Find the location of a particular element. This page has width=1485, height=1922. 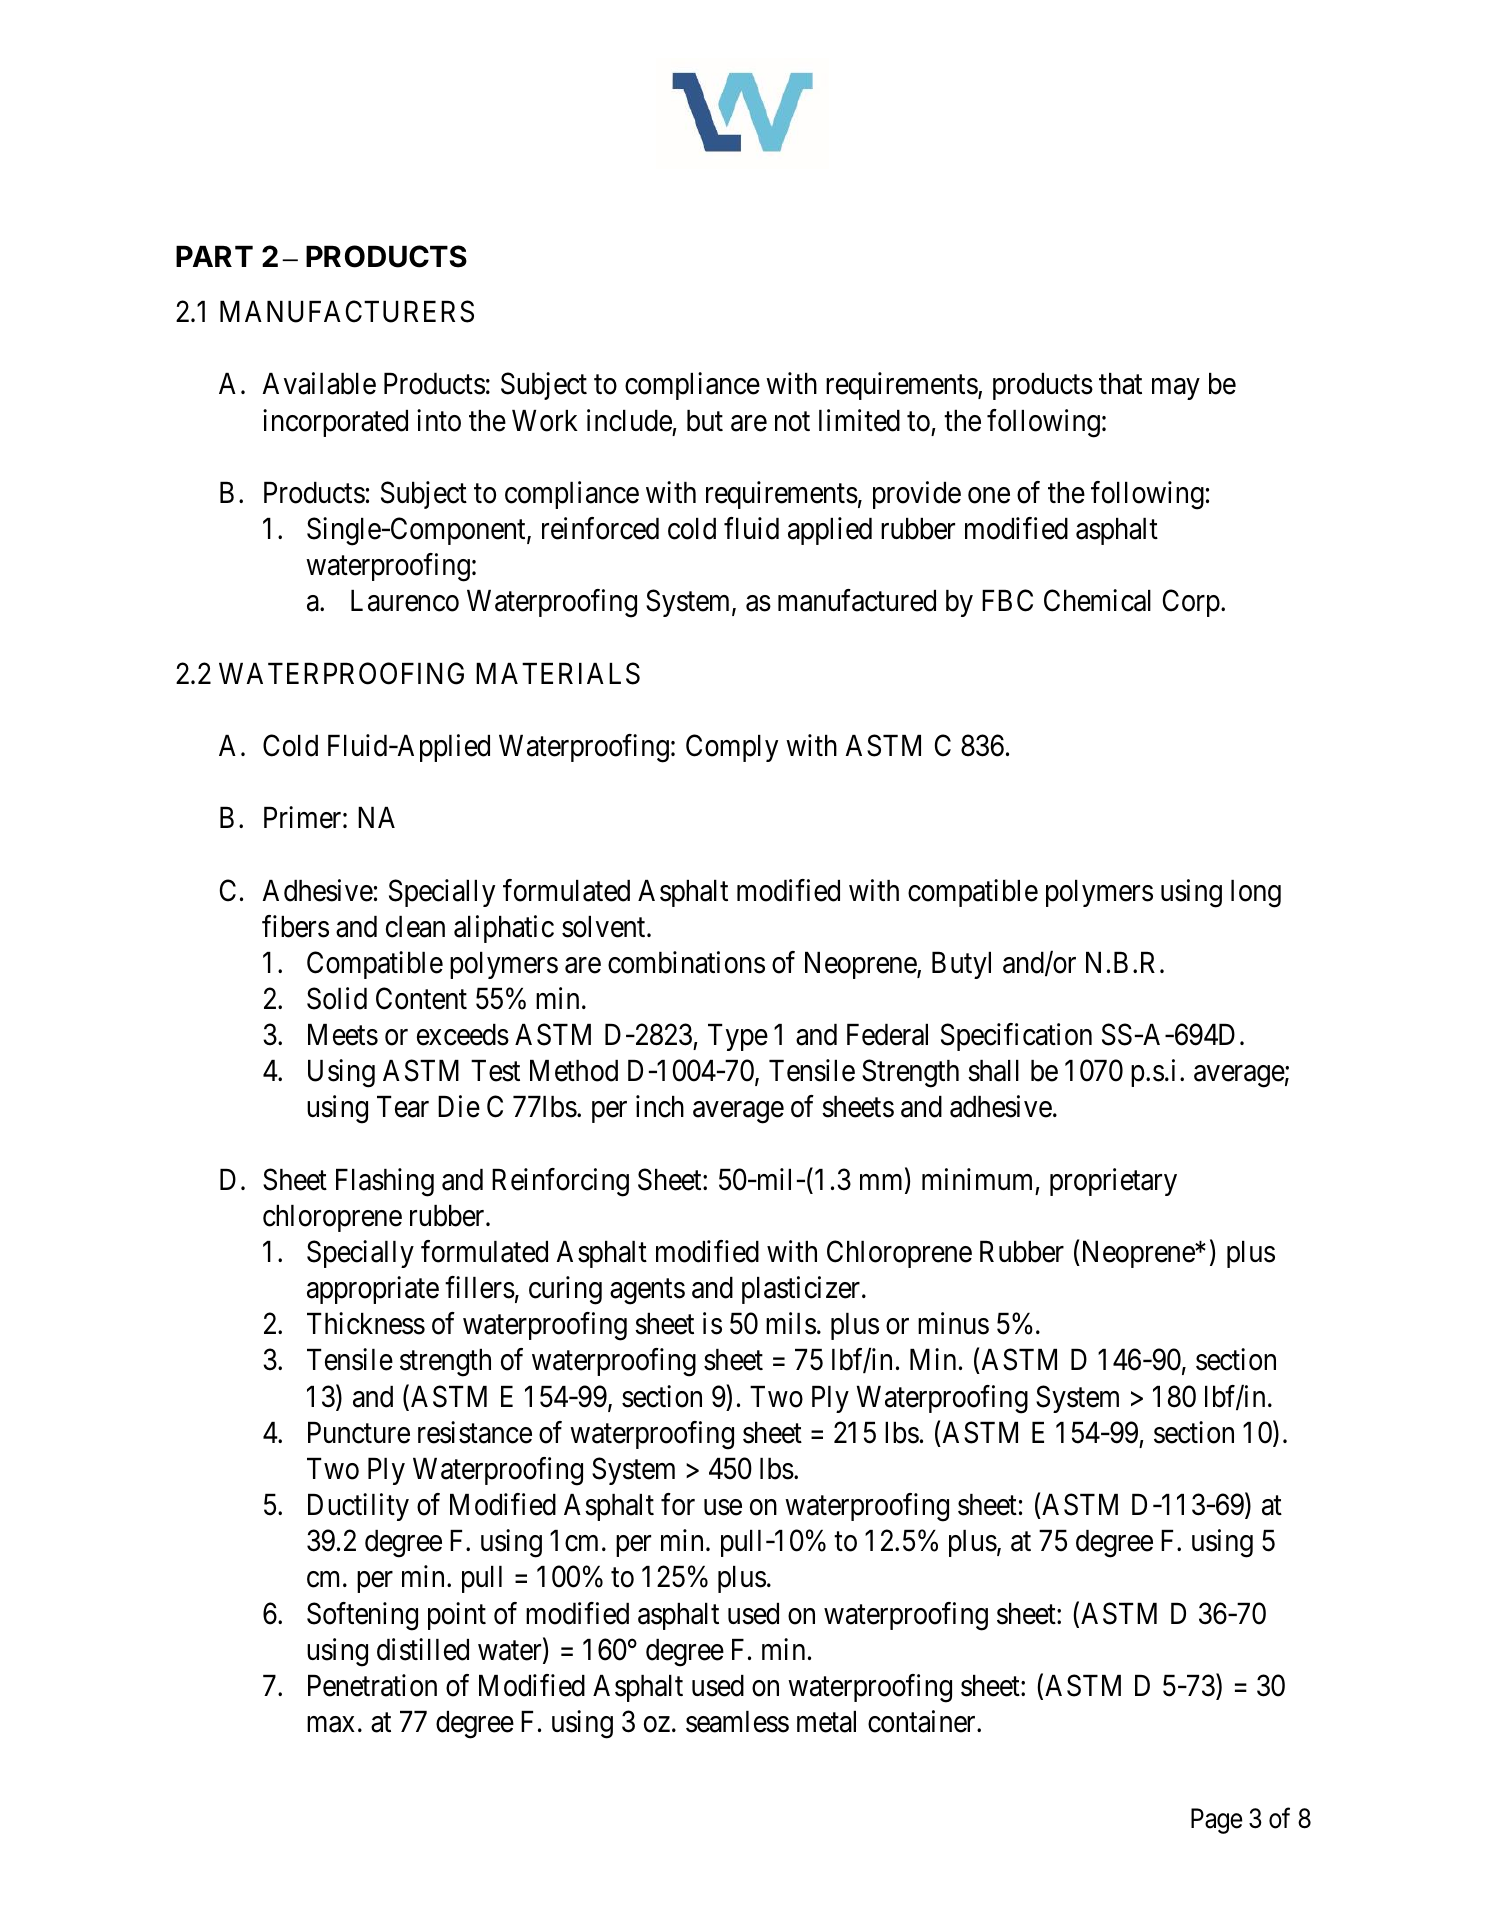

not is located at coordinates (792, 422).
